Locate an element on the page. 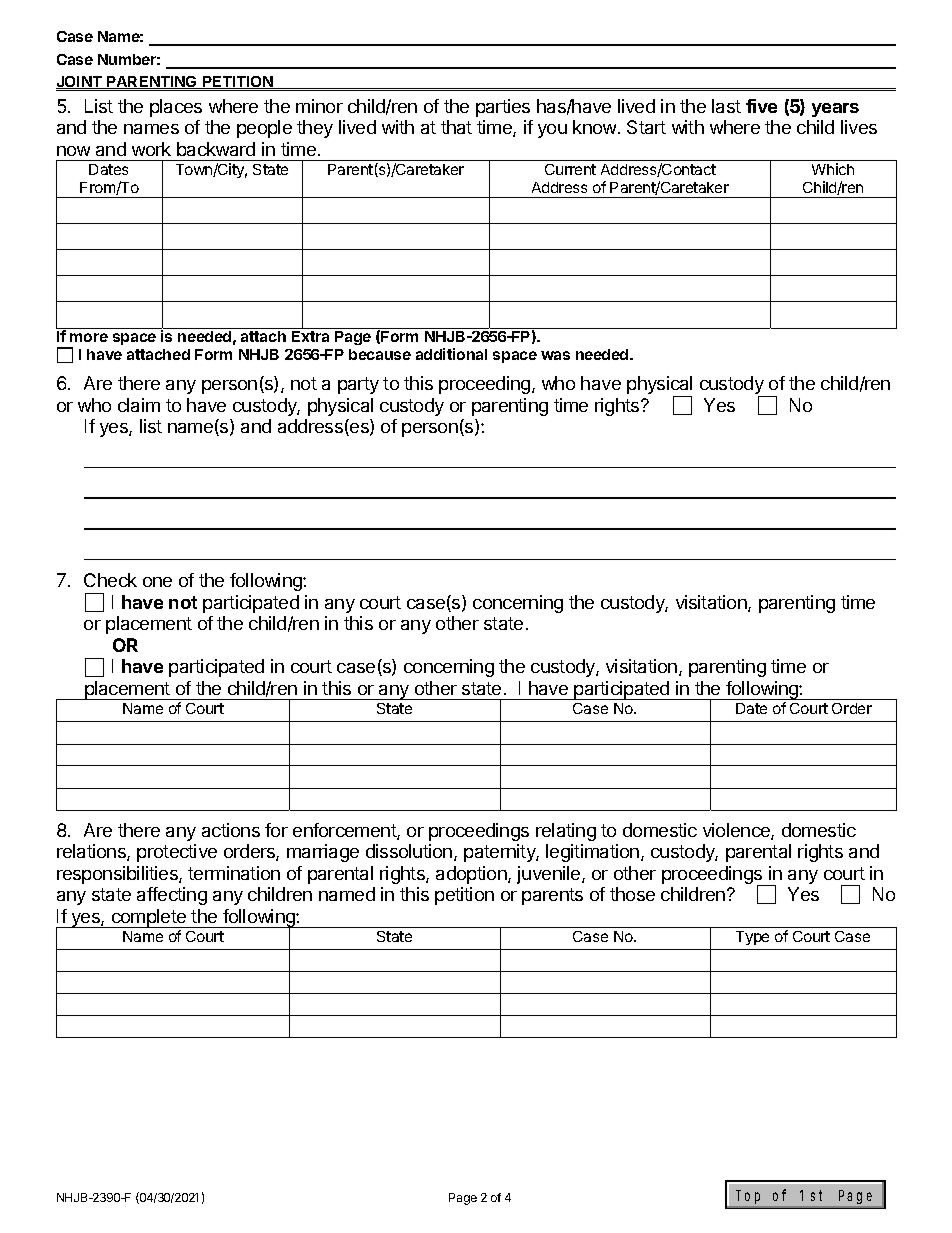 Image resolution: width=952 pixels, height=1233 pixels. Check is located at coordinates (110, 580).
